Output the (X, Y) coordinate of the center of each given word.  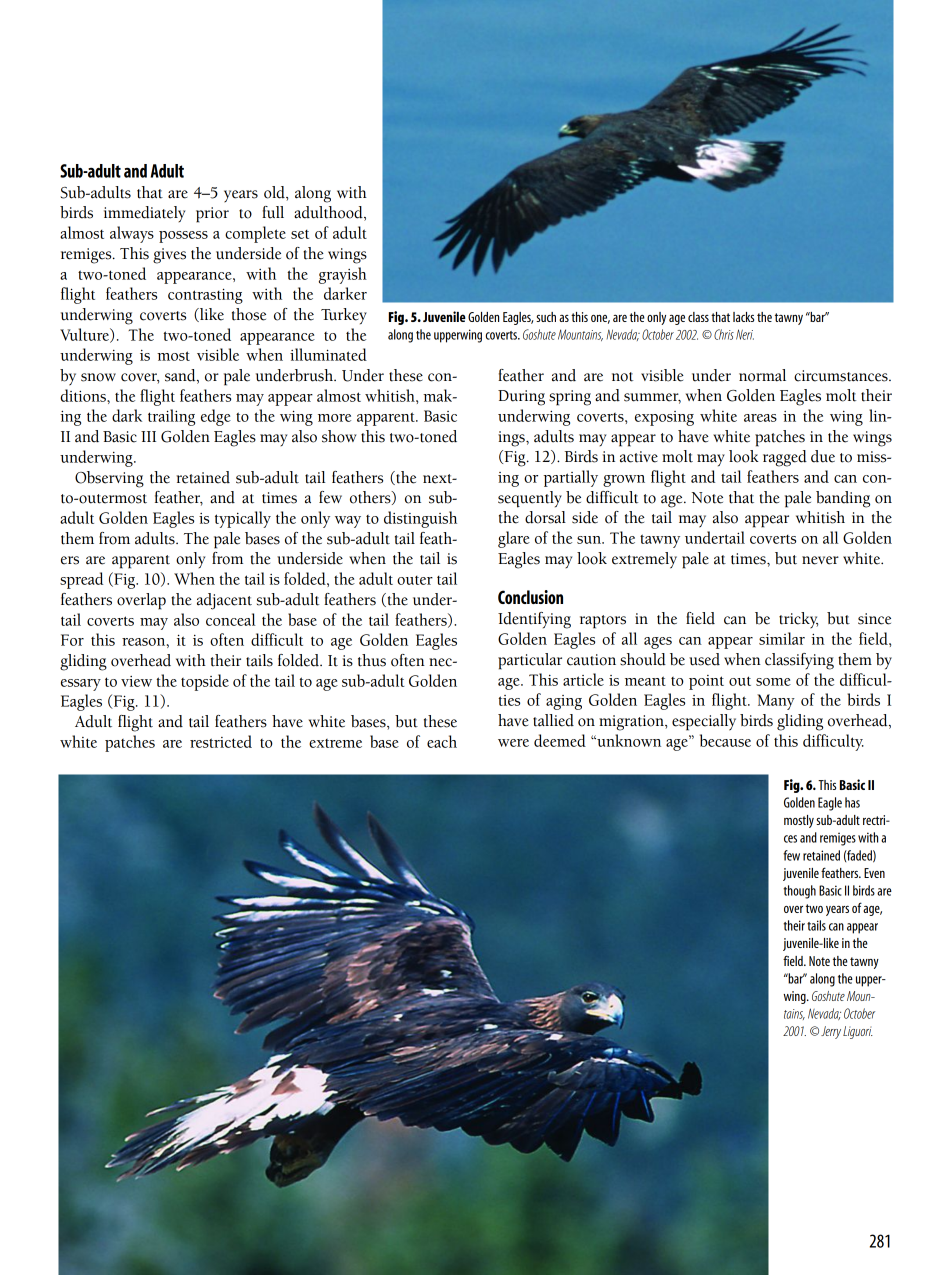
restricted (221, 741)
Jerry (831, 1032)
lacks (743, 317)
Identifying (534, 620)
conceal (231, 619)
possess (183, 237)
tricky (798, 620)
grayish (343, 275)
